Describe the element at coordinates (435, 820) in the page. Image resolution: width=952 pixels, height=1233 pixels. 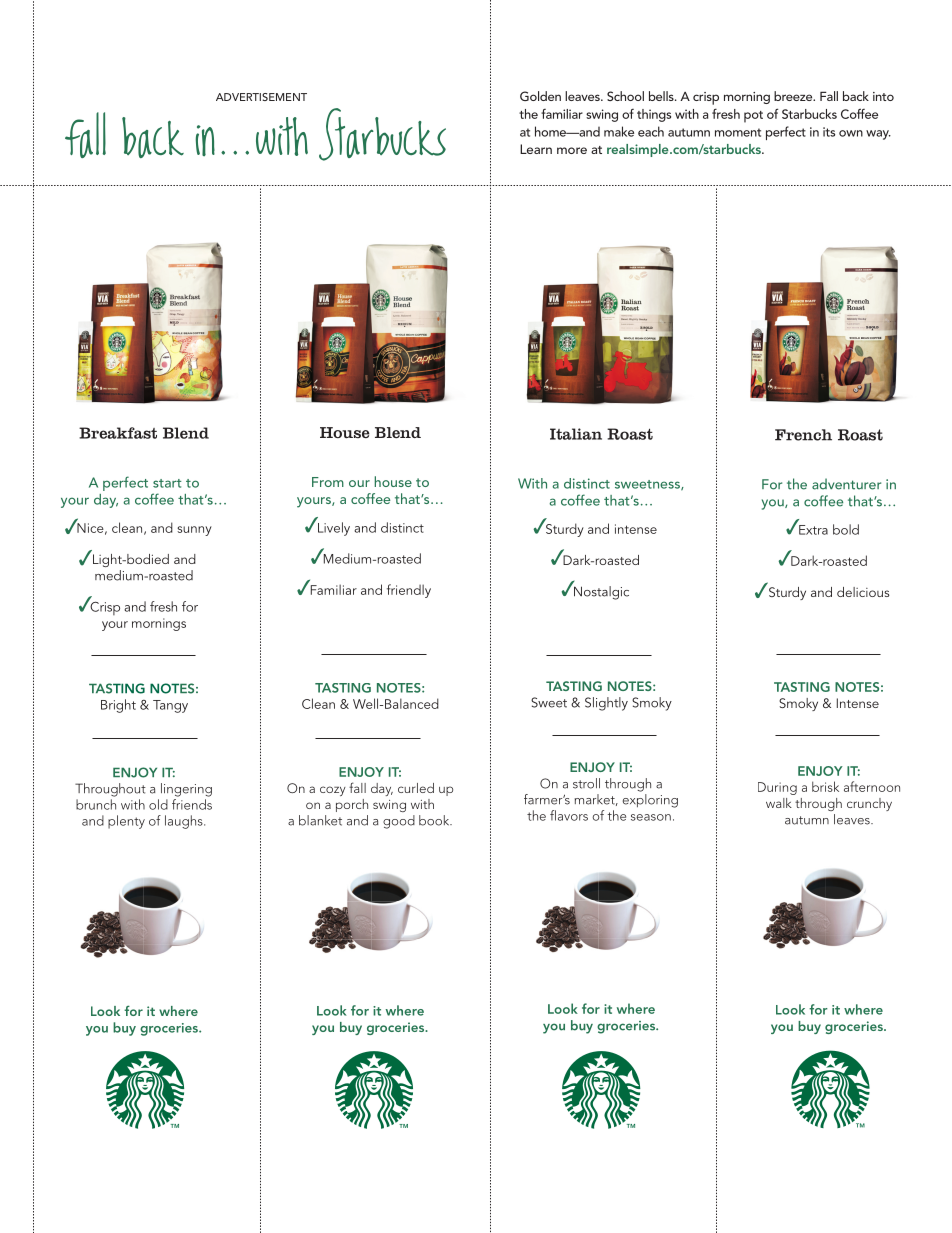
I see `book` at that location.
